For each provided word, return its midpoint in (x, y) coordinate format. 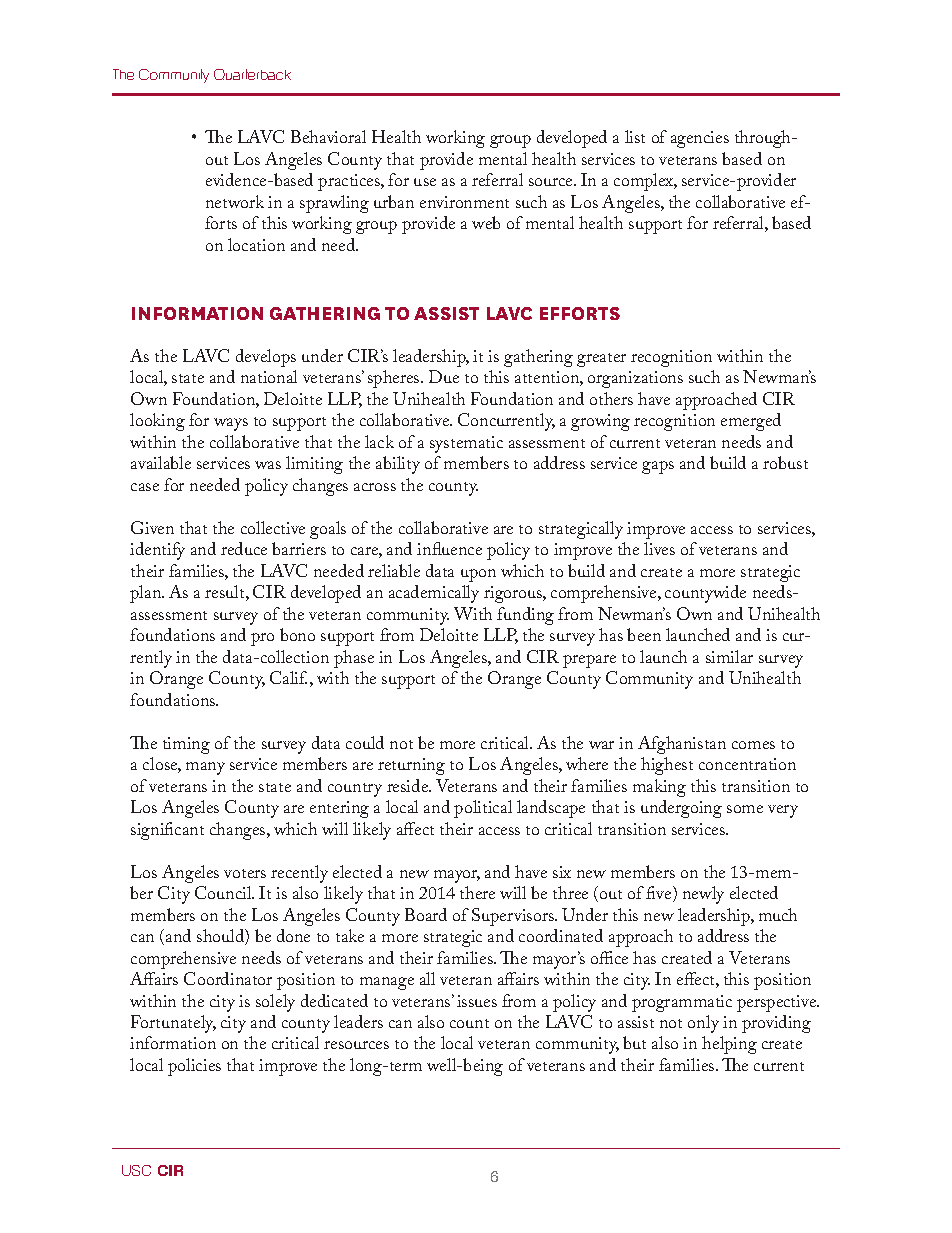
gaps (658, 467)
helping (729, 1045)
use (425, 182)
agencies (700, 139)
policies (194, 1067)
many (205, 768)
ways (231, 424)
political (483, 809)
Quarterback (252, 74)
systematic (466, 444)
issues (477, 1001)
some (745, 809)
